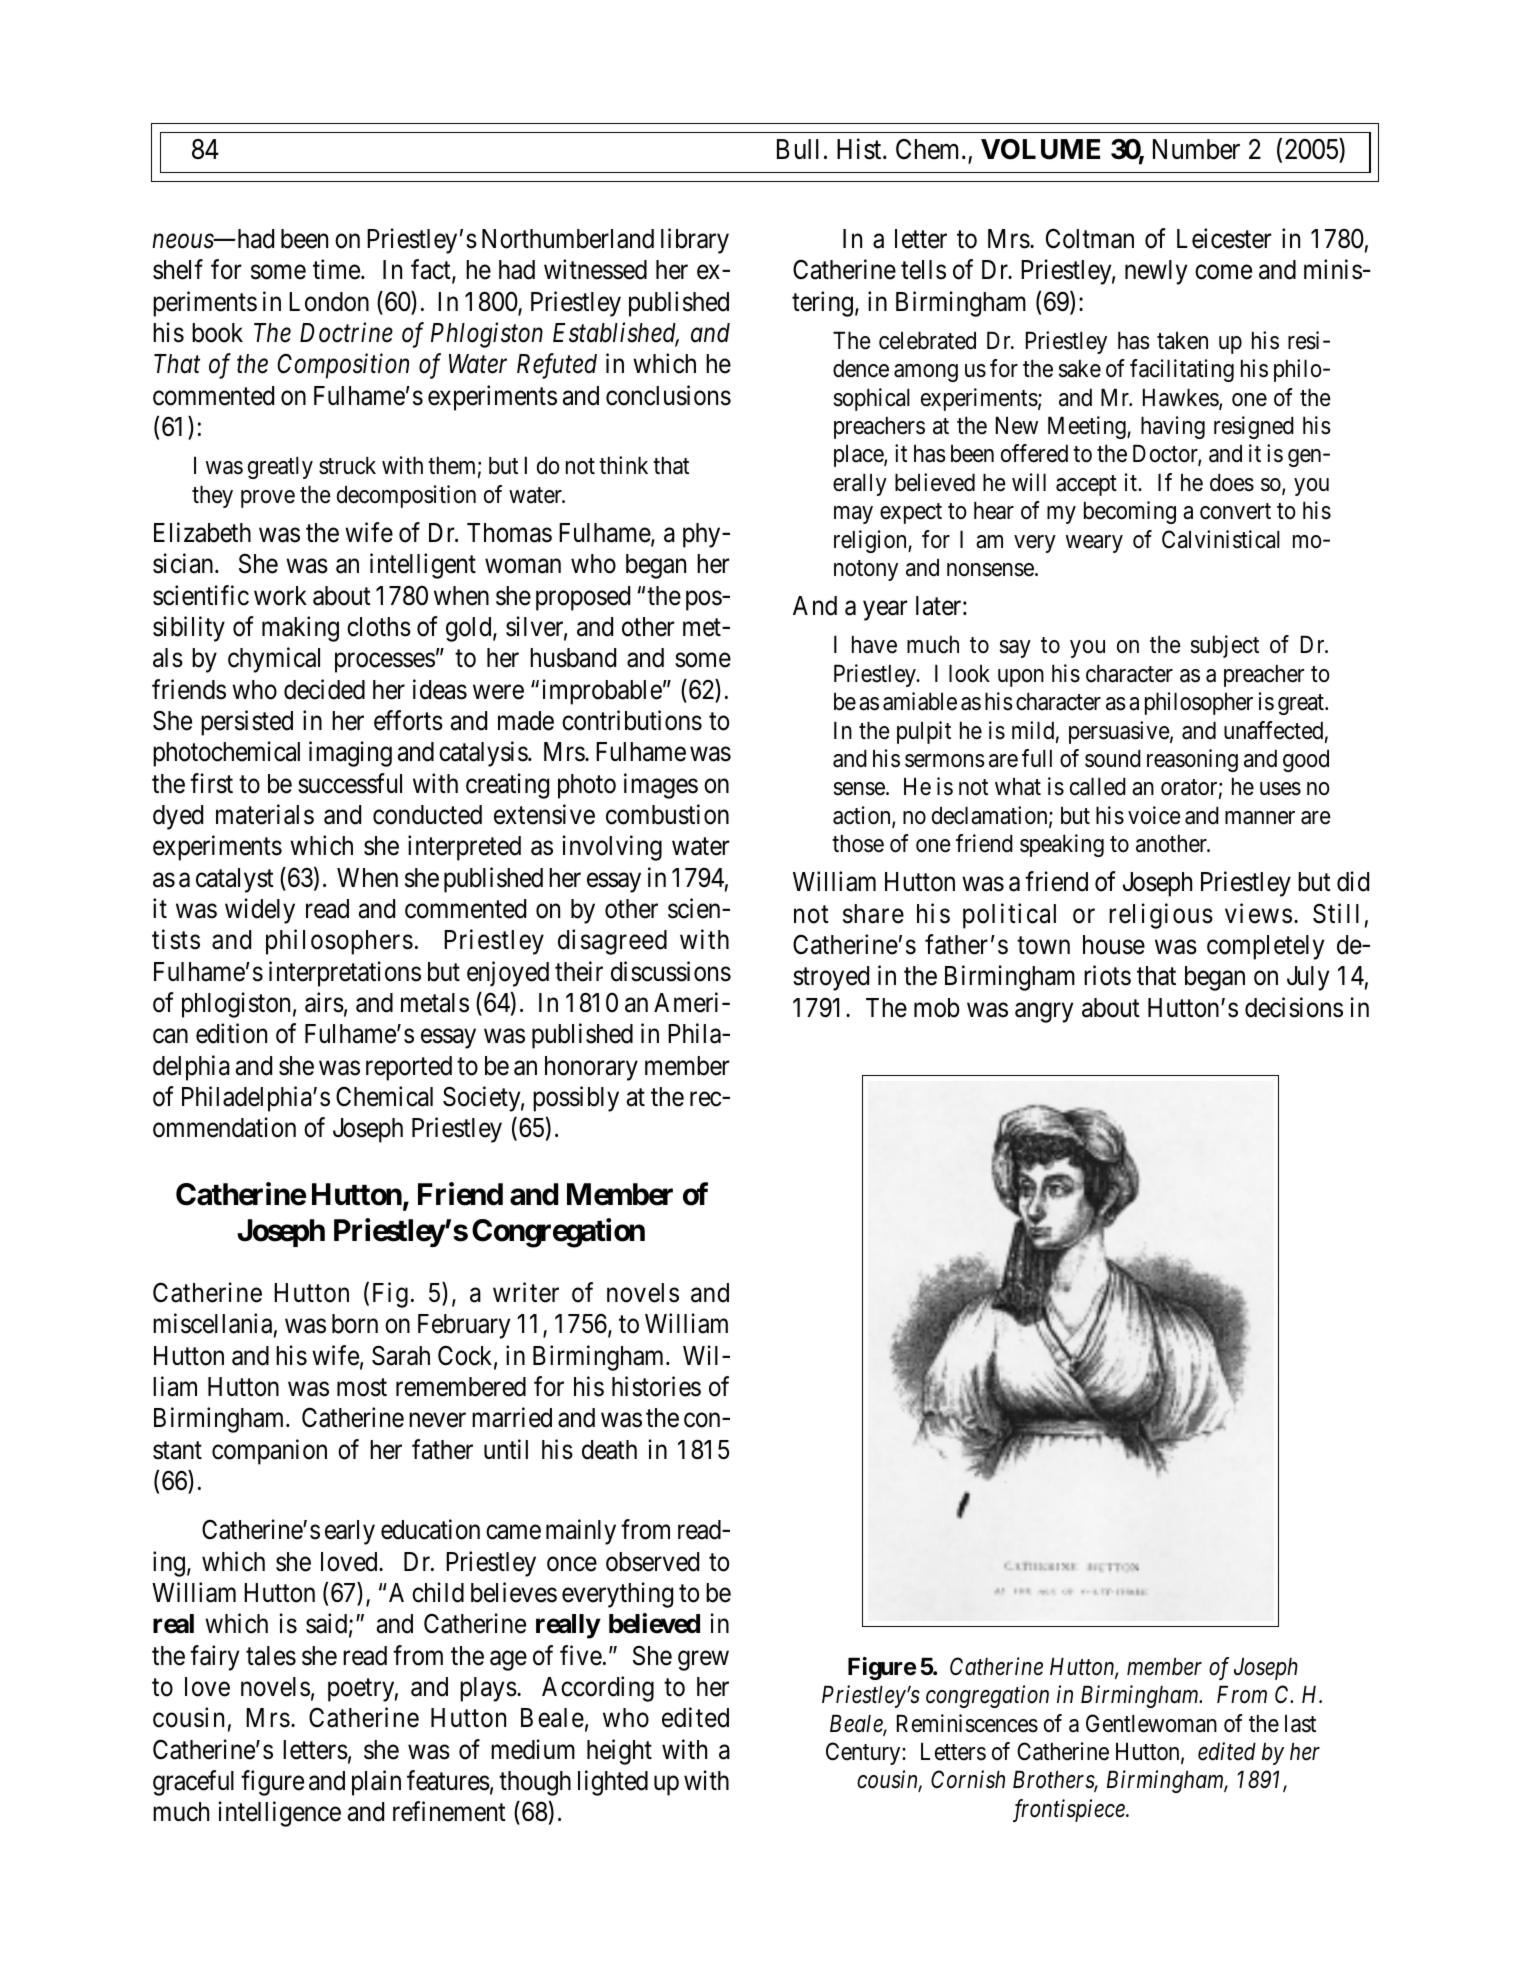 The height and width of the document is (1970, 1522). Describe the element at coordinates (798, 149) in the document. I see `Bull` at that location.
